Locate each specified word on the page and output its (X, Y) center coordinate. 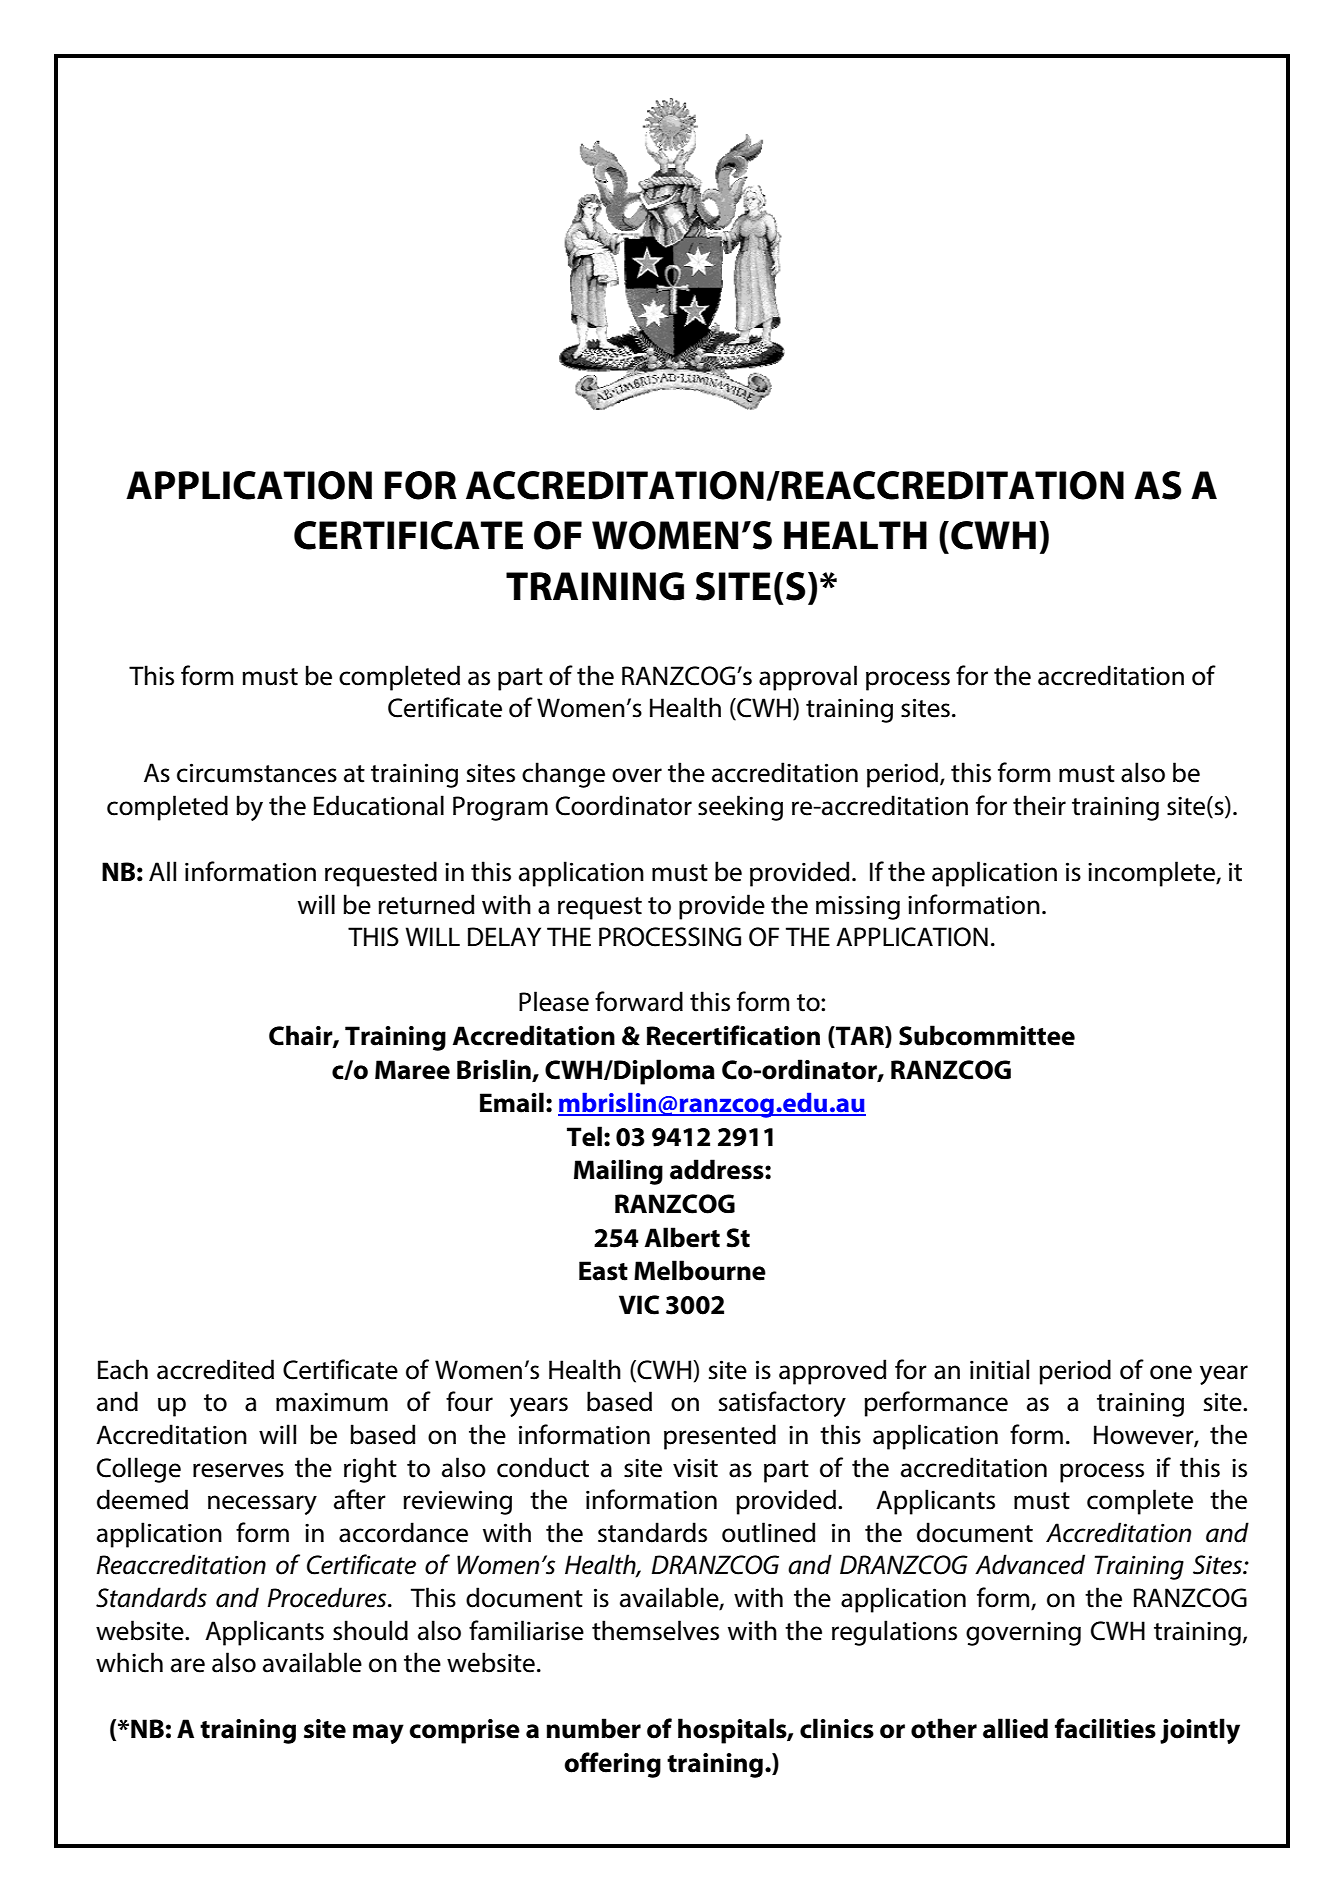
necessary (262, 1505)
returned (426, 904)
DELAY (504, 936)
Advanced (1030, 1564)
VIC (639, 1305)
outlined (768, 1532)
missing (858, 907)
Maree (412, 1070)
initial (999, 1369)
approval (808, 678)
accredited (215, 1369)
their (1039, 805)
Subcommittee (987, 1035)
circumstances (257, 773)
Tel (584, 1136)
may (378, 1734)
